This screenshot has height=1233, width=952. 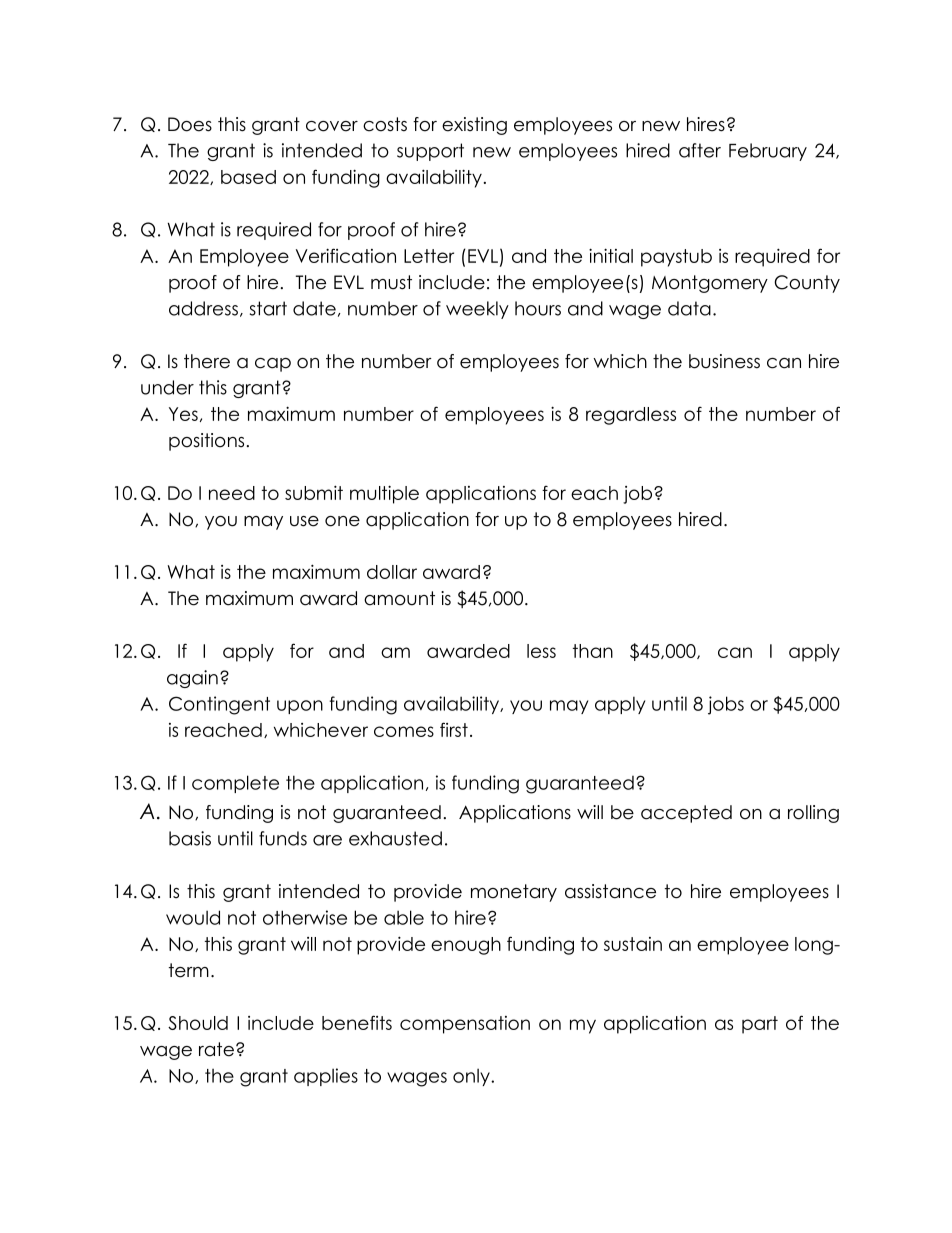 What do you see at coordinates (192, 679) in the screenshot?
I see `again` at bounding box center [192, 679].
